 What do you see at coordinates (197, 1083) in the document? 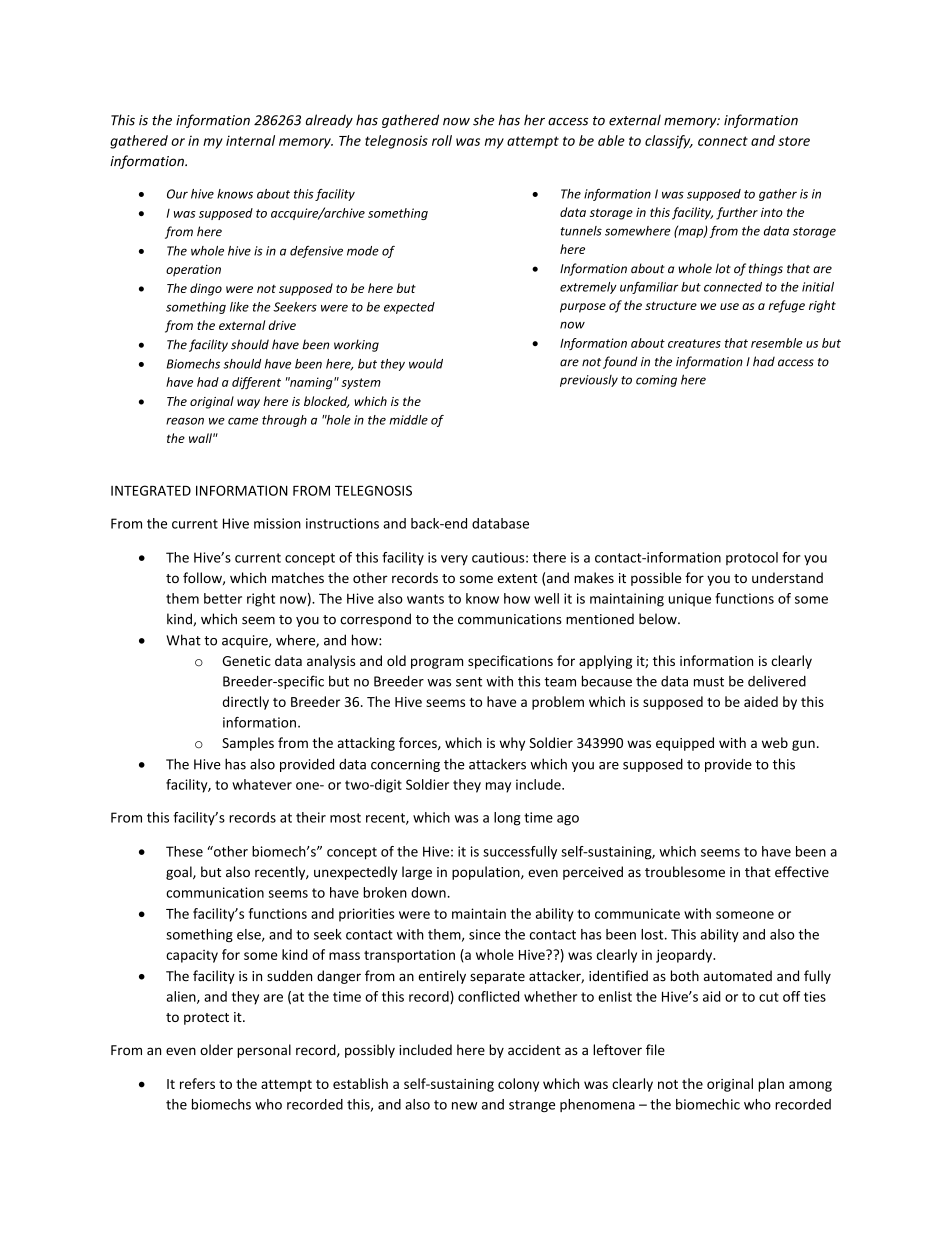
I see `refers` at bounding box center [197, 1083].
